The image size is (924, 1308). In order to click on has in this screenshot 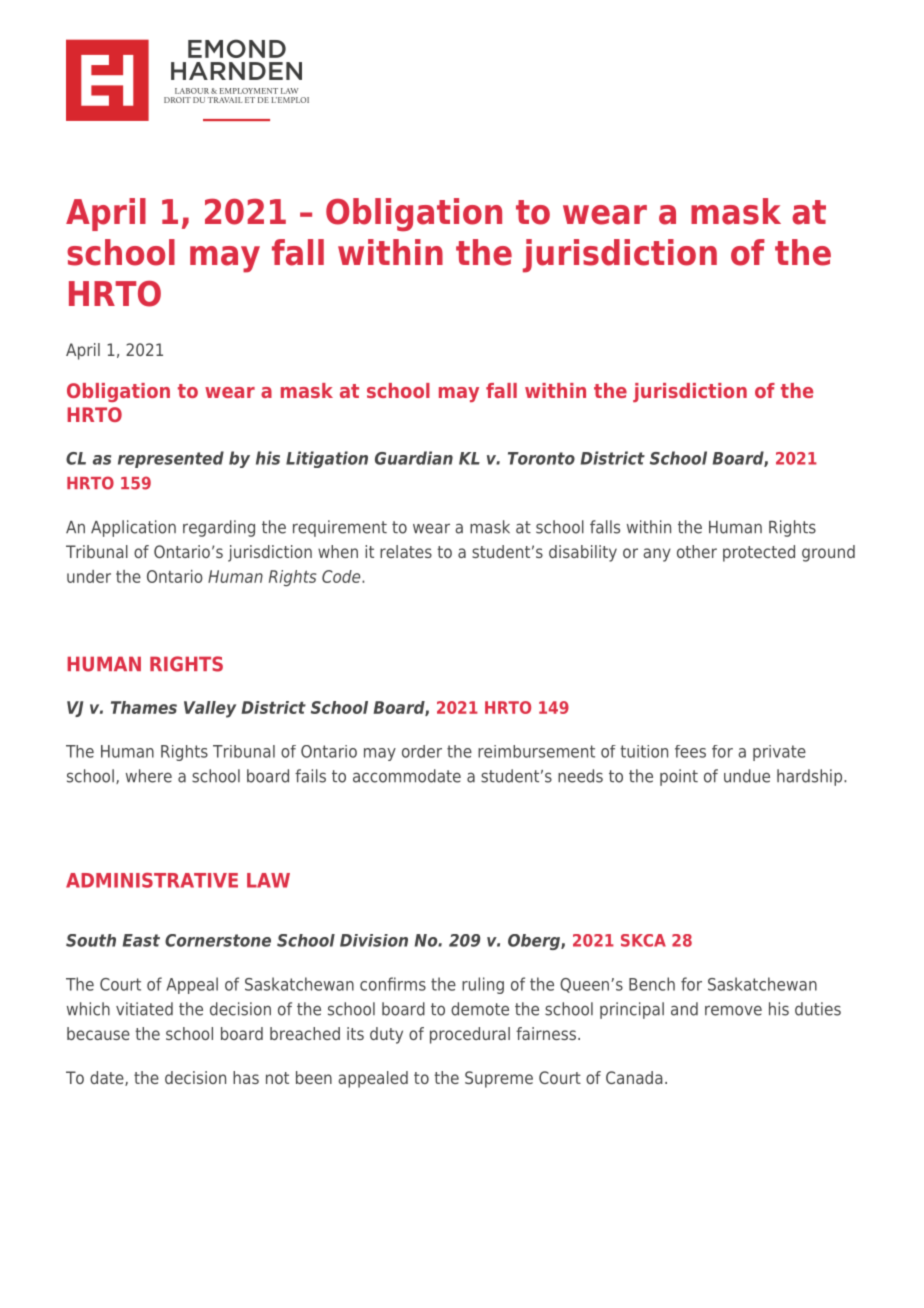, I will do `click(246, 1077)`.
